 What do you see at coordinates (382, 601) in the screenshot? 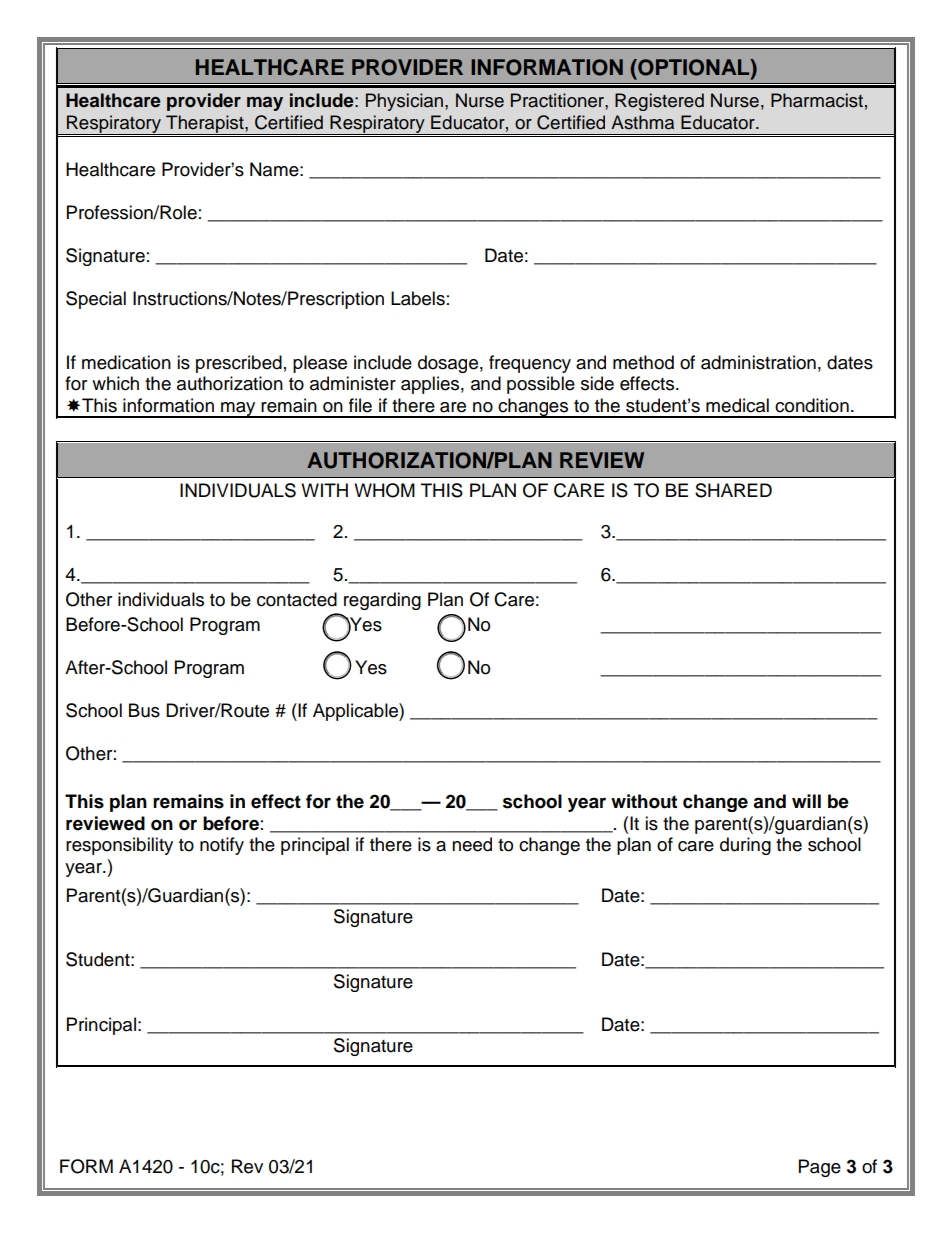
I see `regarding` at bounding box center [382, 601].
